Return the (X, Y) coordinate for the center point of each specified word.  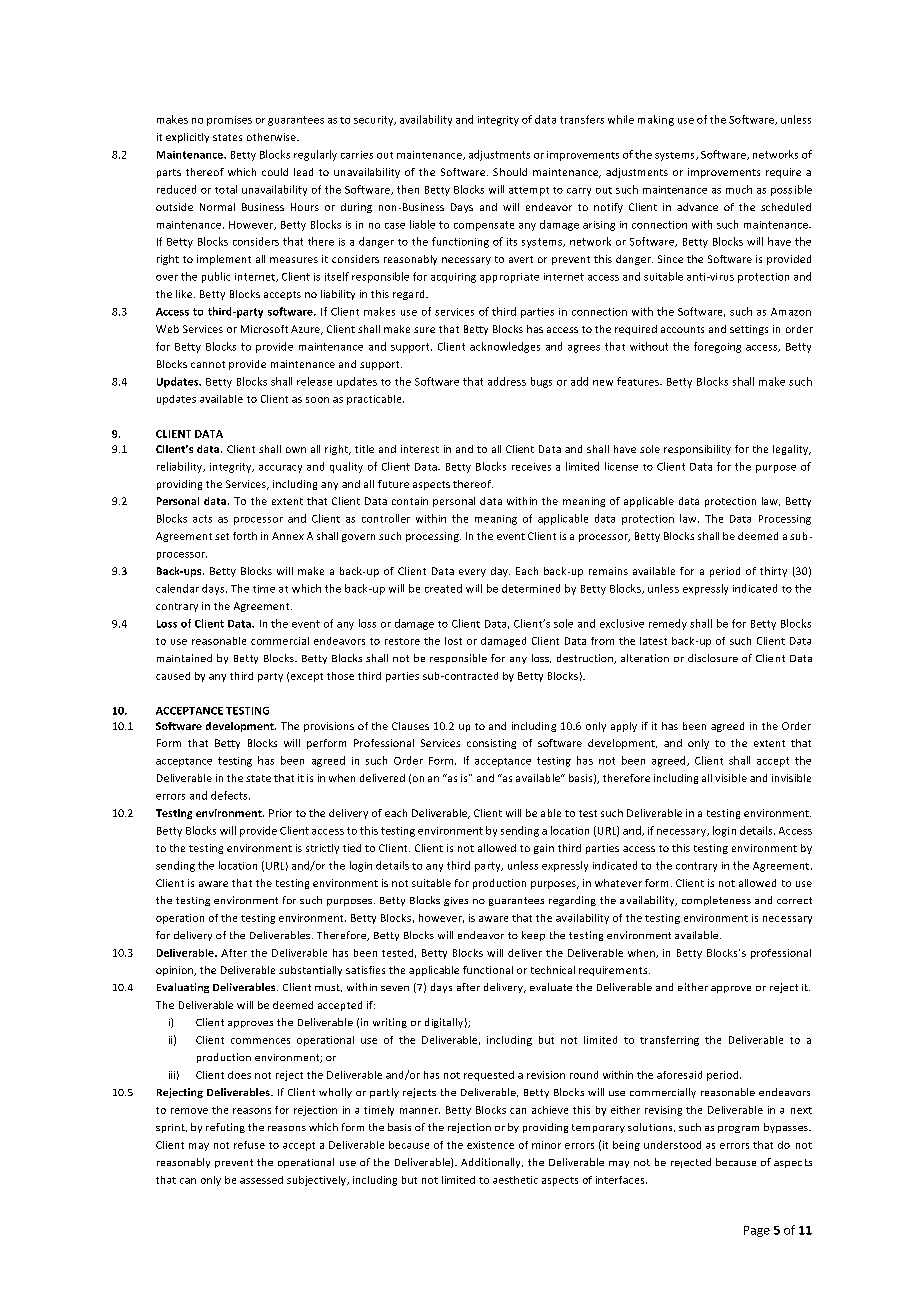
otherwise (272, 137)
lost (453, 641)
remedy (668, 624)
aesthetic (515, 1180)
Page (757, 1231)
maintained (184, 658)
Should (510, 172)
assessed (261, 1180)
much (739, 189)
